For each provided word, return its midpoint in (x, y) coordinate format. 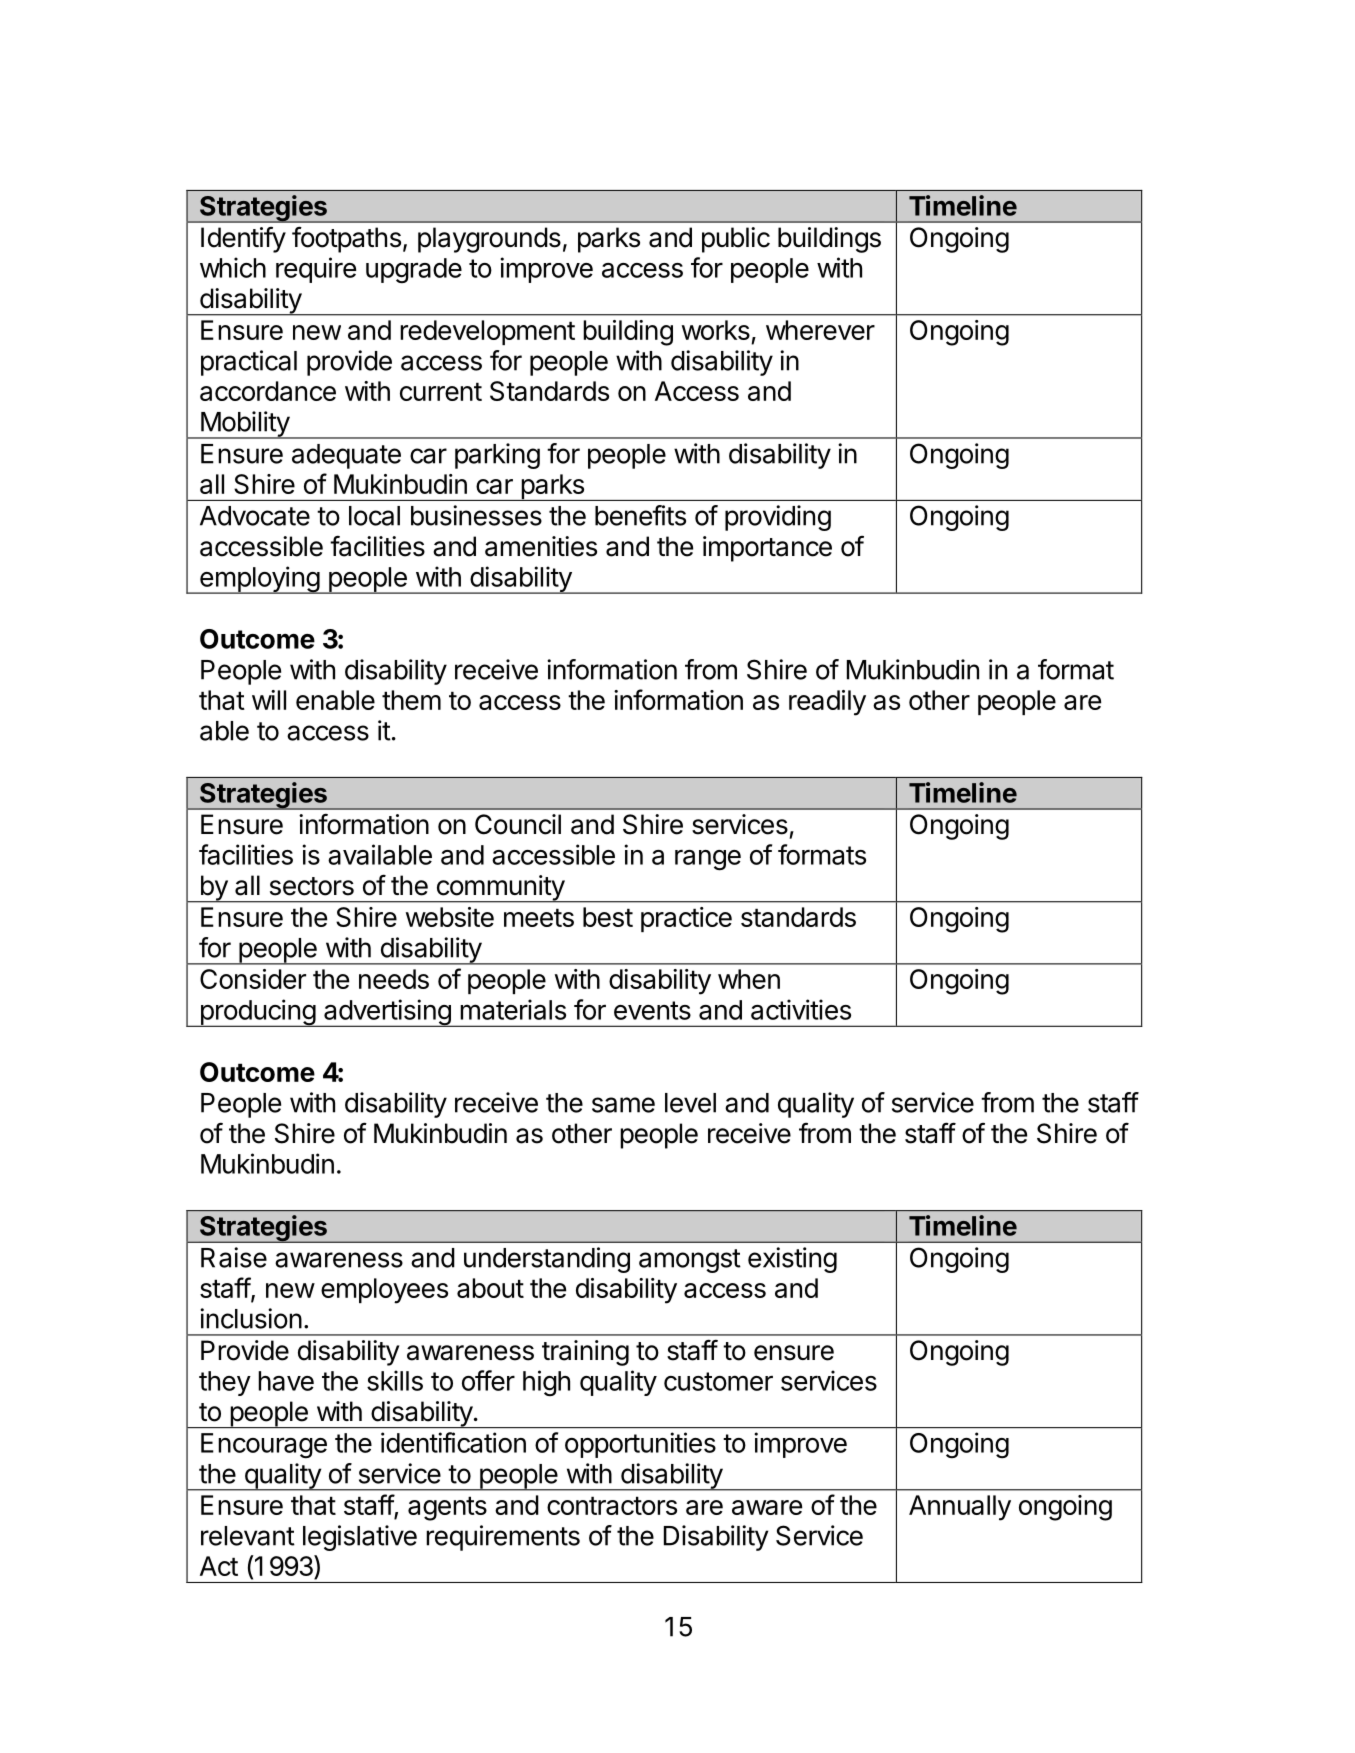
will (269, 700)
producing (257, 1013)
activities (801, 1009)
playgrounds (489, 240)
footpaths (346, 239)
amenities (541, 546)
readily (827, 703)
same (623, 1105)
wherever (820, 330)
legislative (360, 1538)
